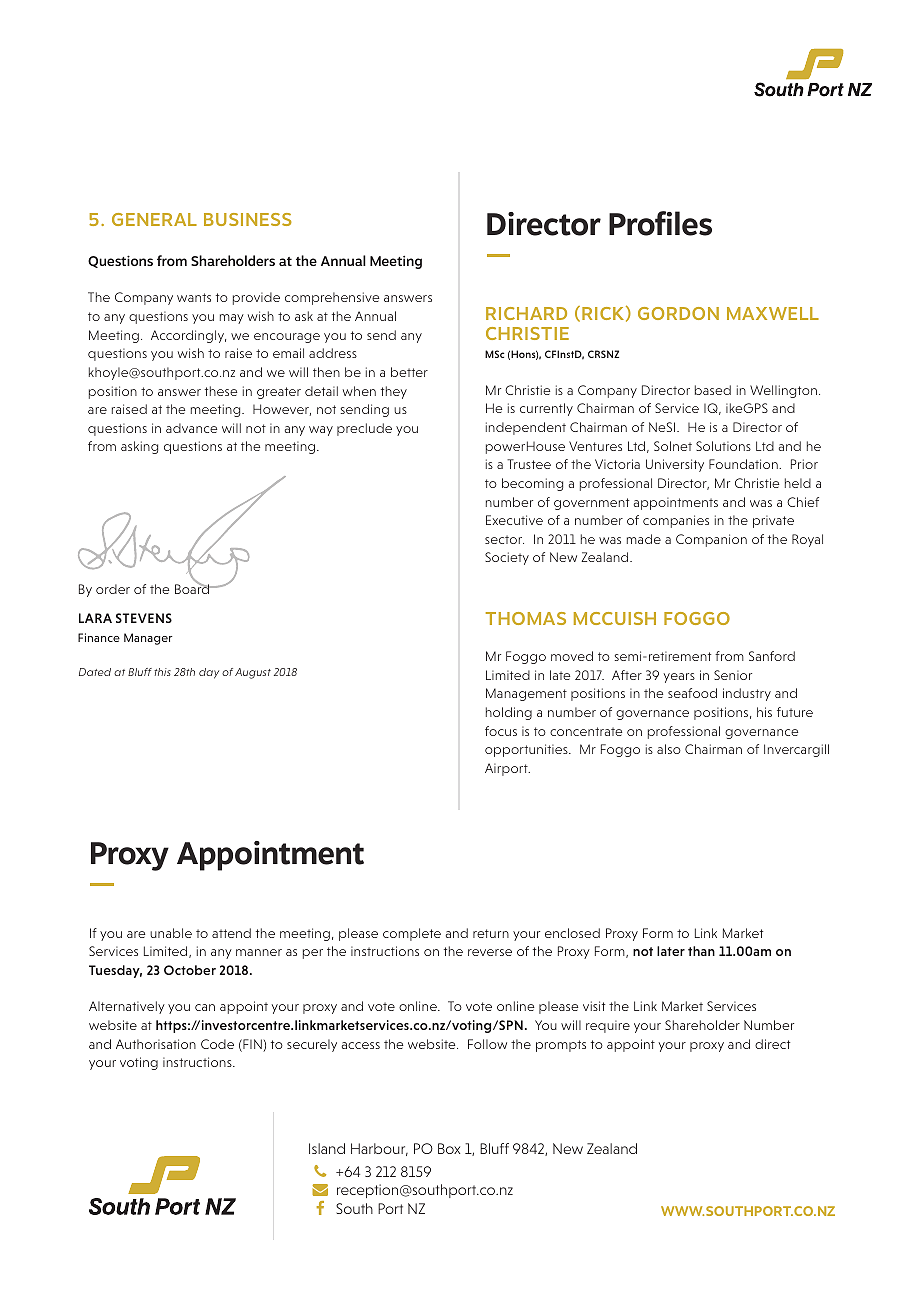 The width and height of the page is (924, 1308). I want to click on Profiles, so click(660, 223).
